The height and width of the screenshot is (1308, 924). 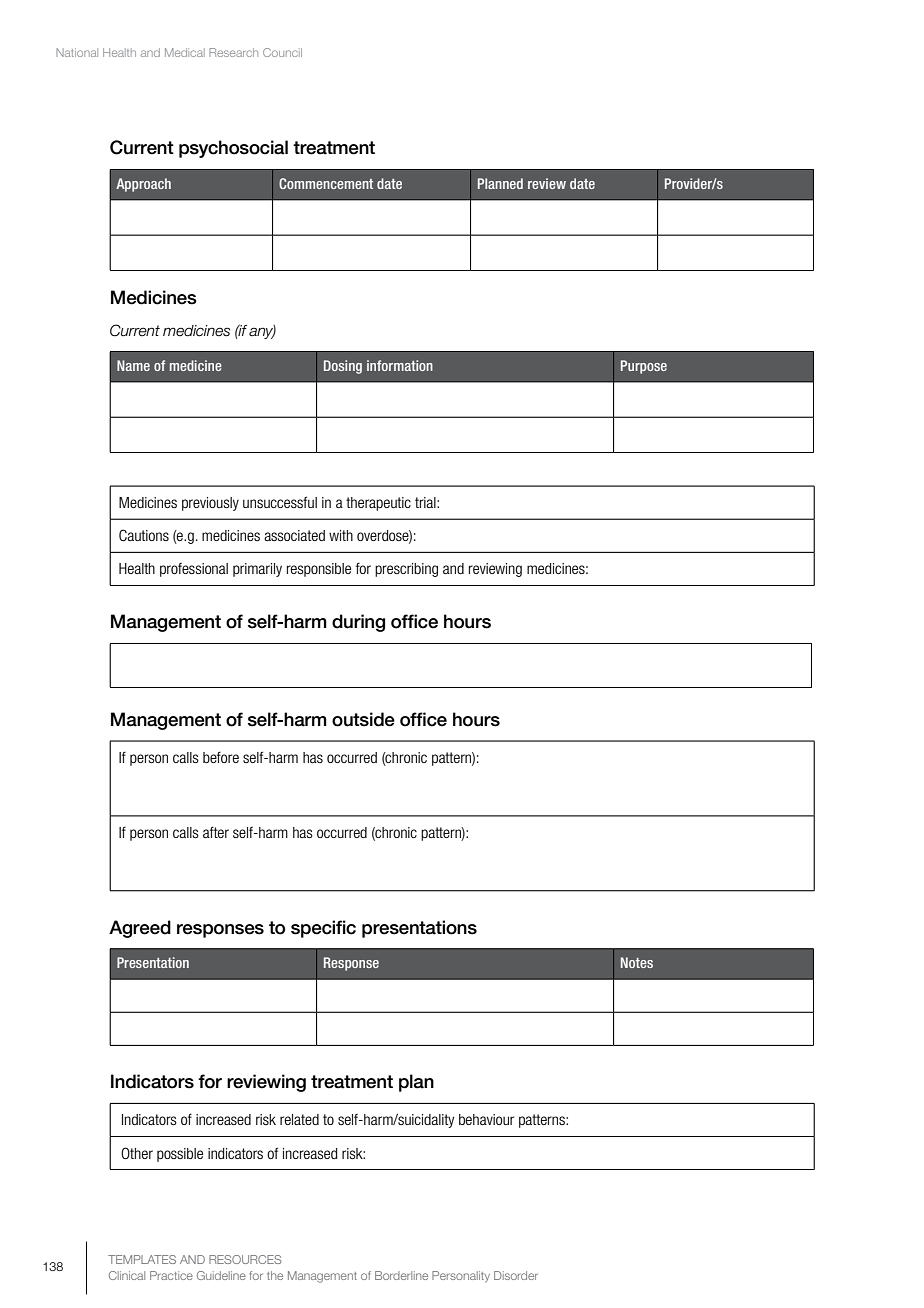 What do you see at coordinates (358, 623) in the screenshot?
I see `during` at bounding box center [358, 623].
